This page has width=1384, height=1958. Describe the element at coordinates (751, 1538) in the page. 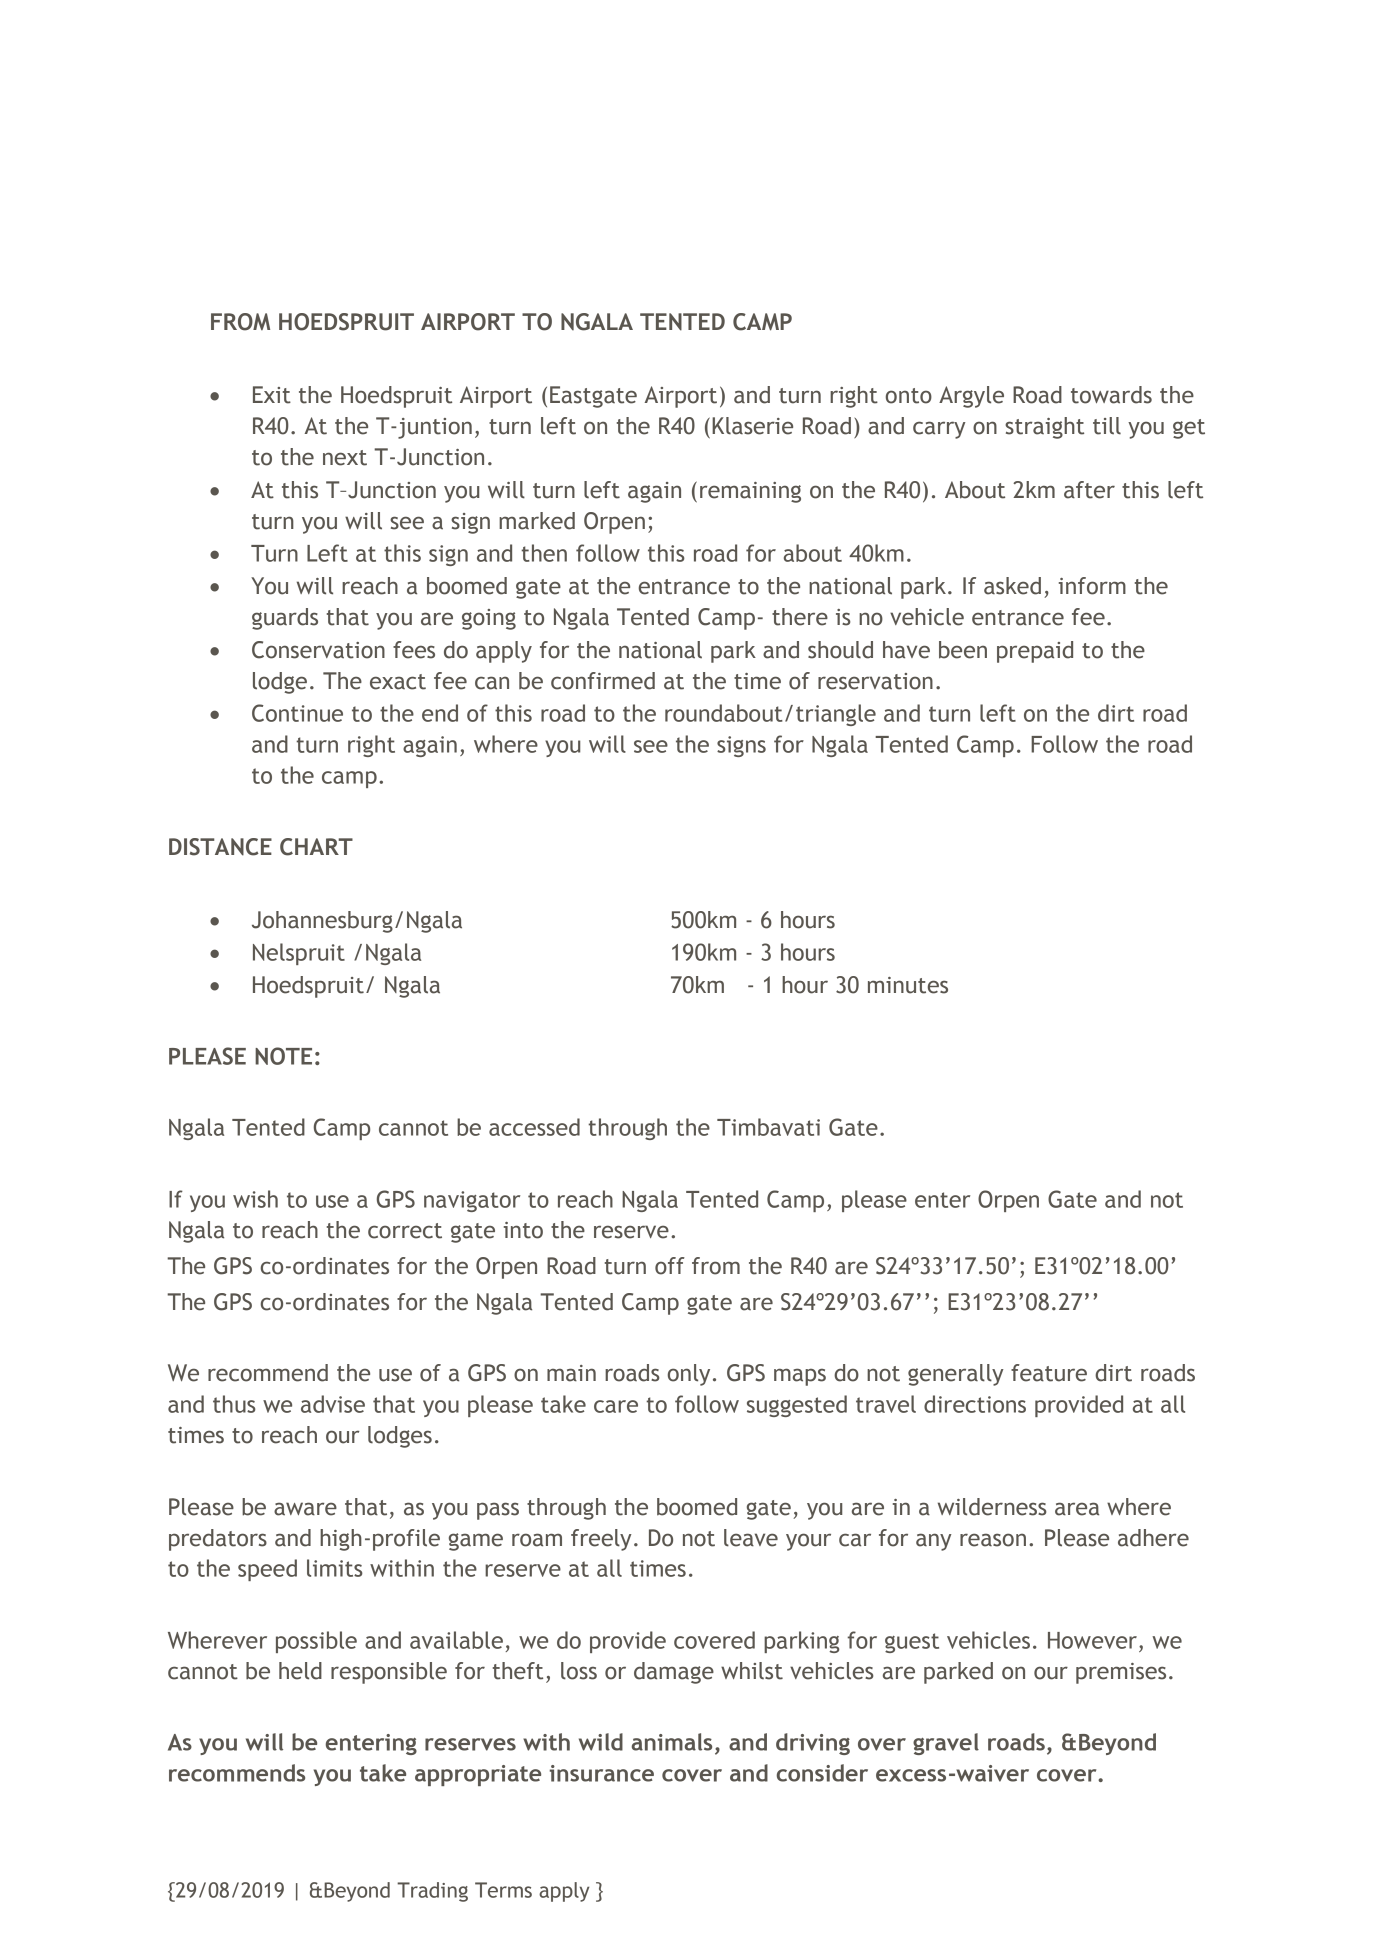

I see `leave` at that location.
